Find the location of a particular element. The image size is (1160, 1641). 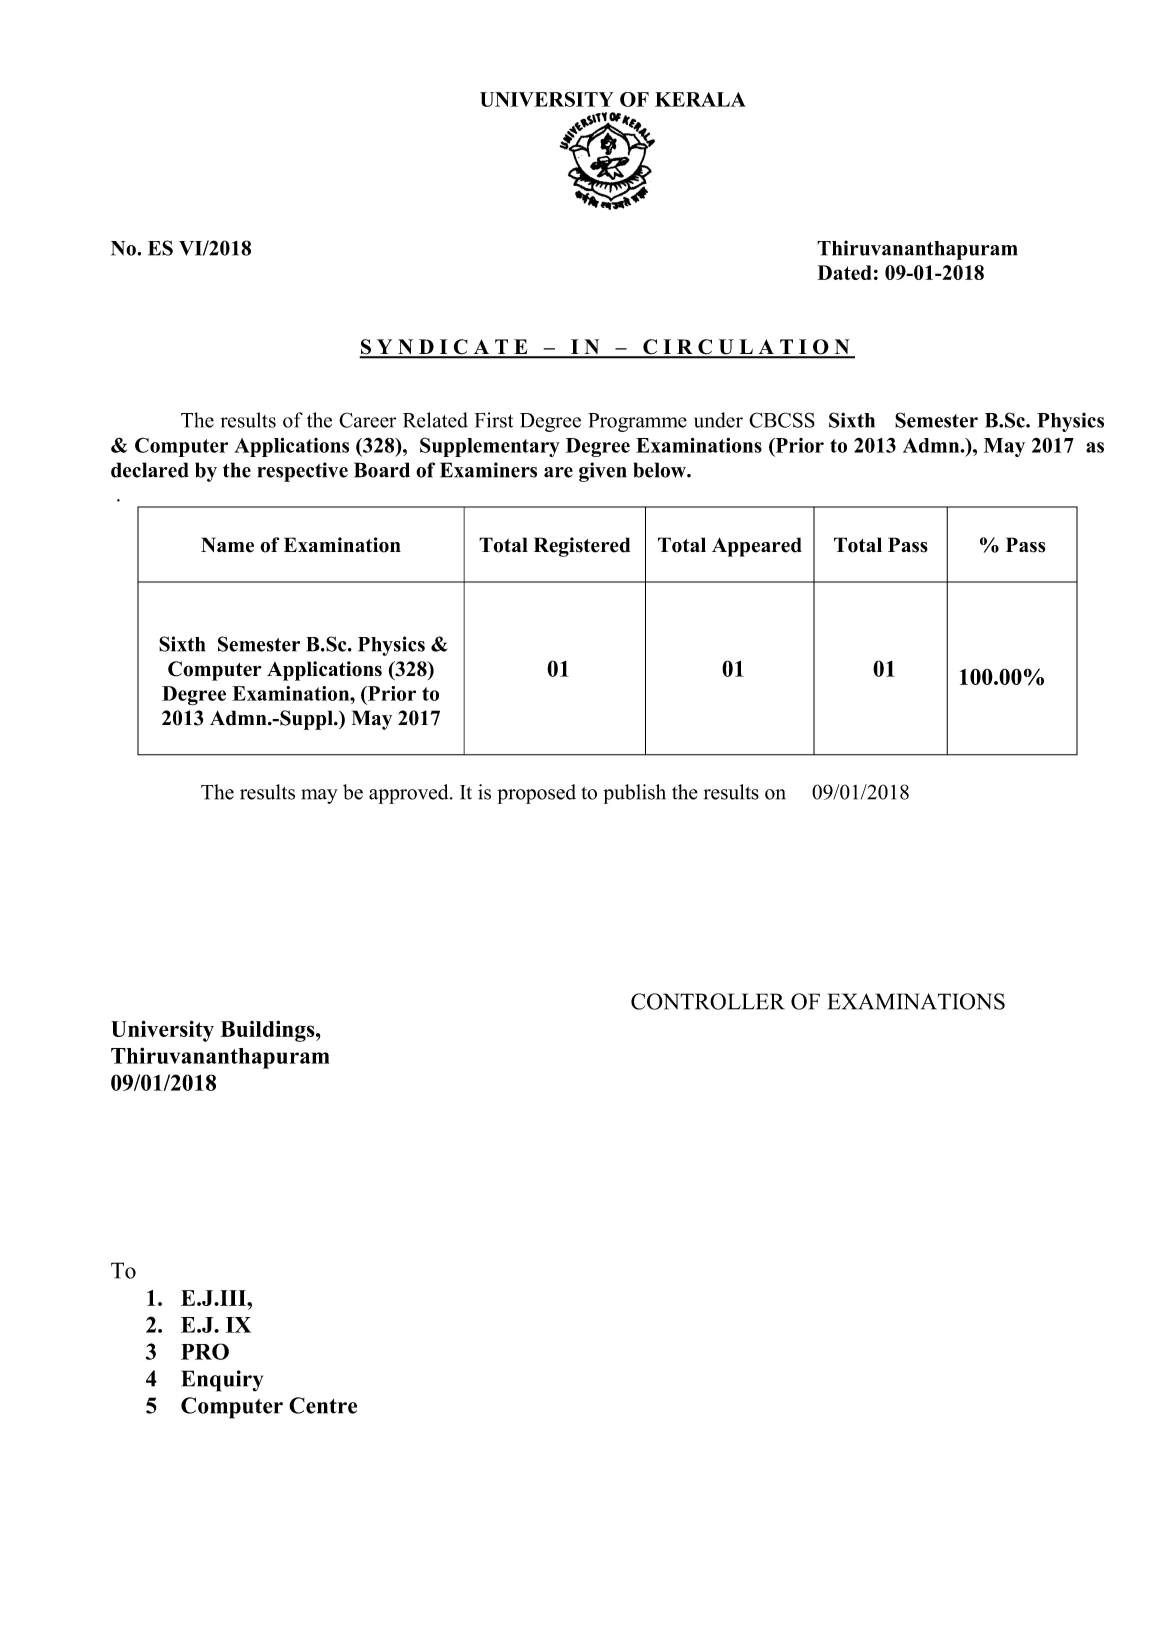

Career is located at coordinates (367, 420).
